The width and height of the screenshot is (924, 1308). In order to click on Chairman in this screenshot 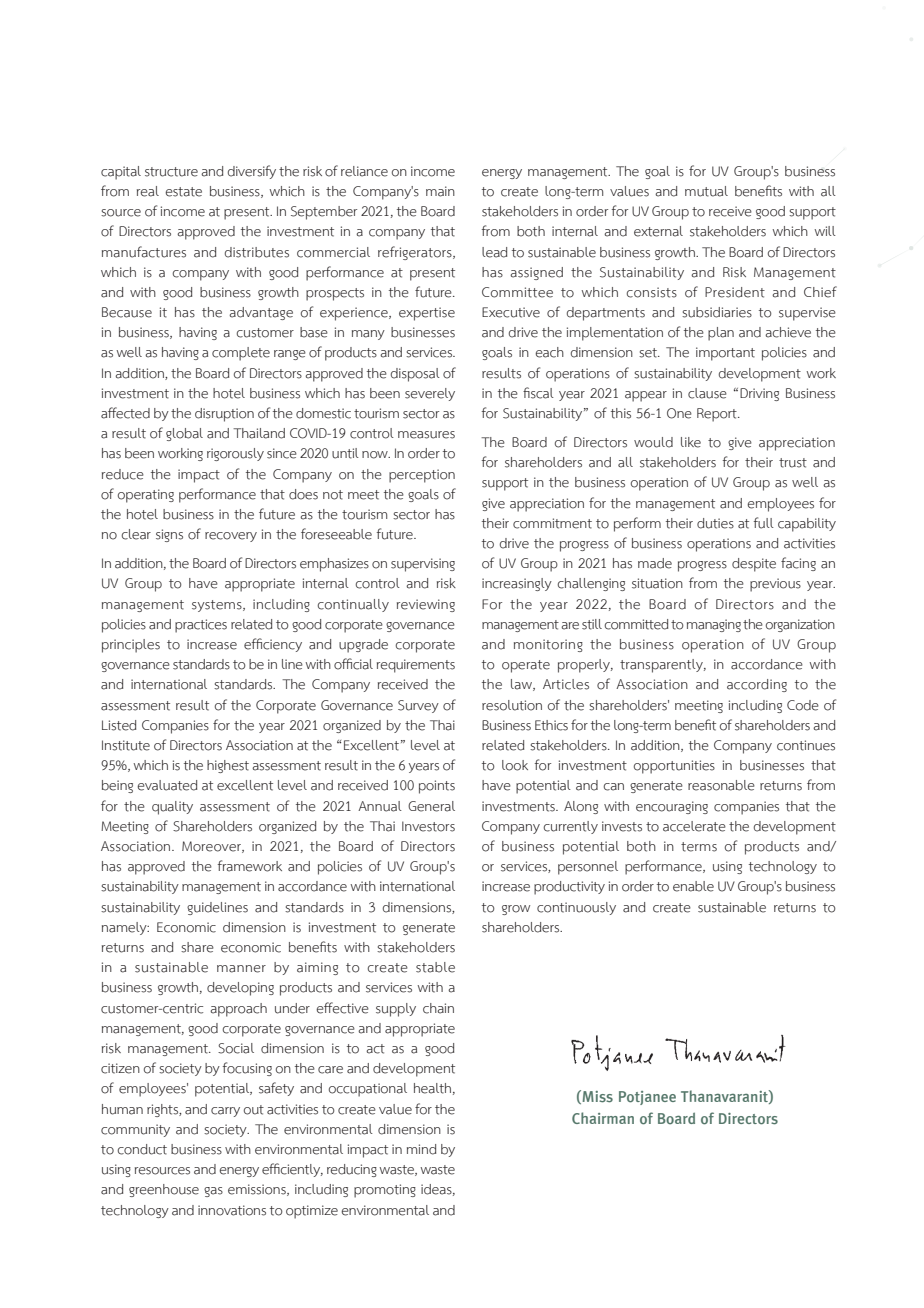, I will do `click(603, 1118)`.
